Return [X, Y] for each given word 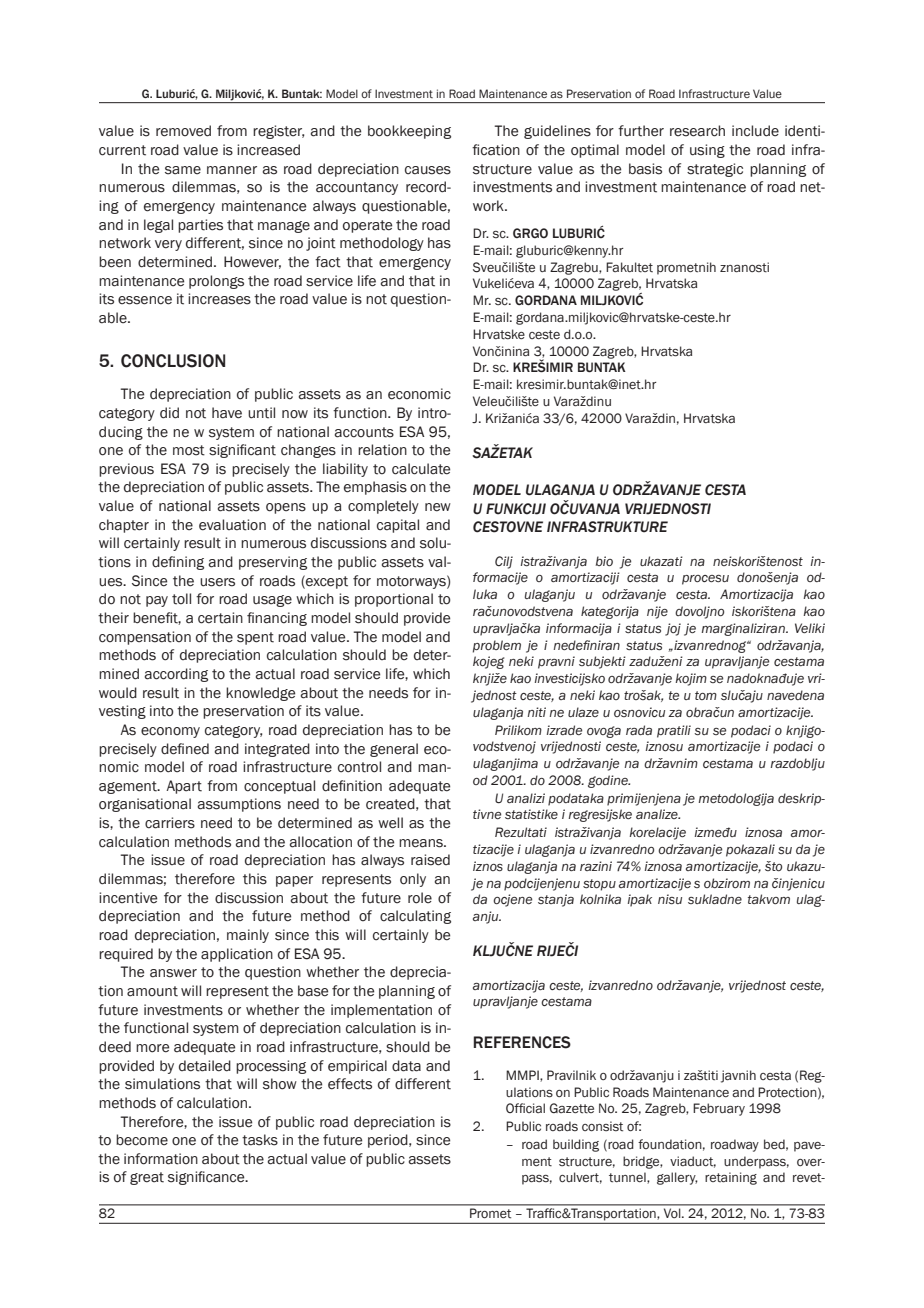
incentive [128, 898]
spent [255, 638]
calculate [421, 469]
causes [428, 170]
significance [207, 1178]
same [183, 170]
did [169, 413]
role [420, 898]
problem [497, 646]
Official [525, 1108]
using [707, 151]
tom [706, 695]
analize [658, 814]
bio [604, 561]
